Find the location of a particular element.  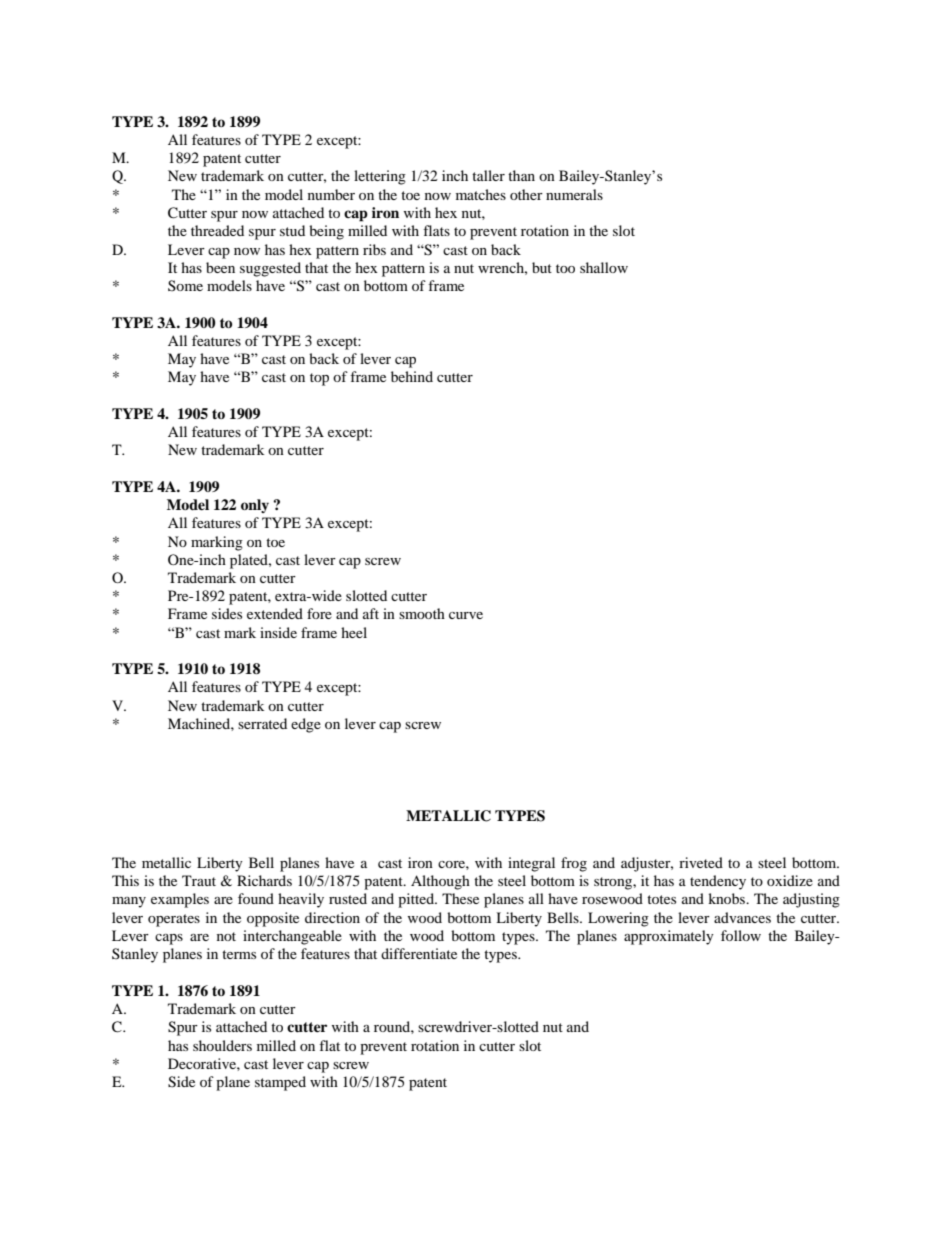

curve is located at coordinates (466, 615).
